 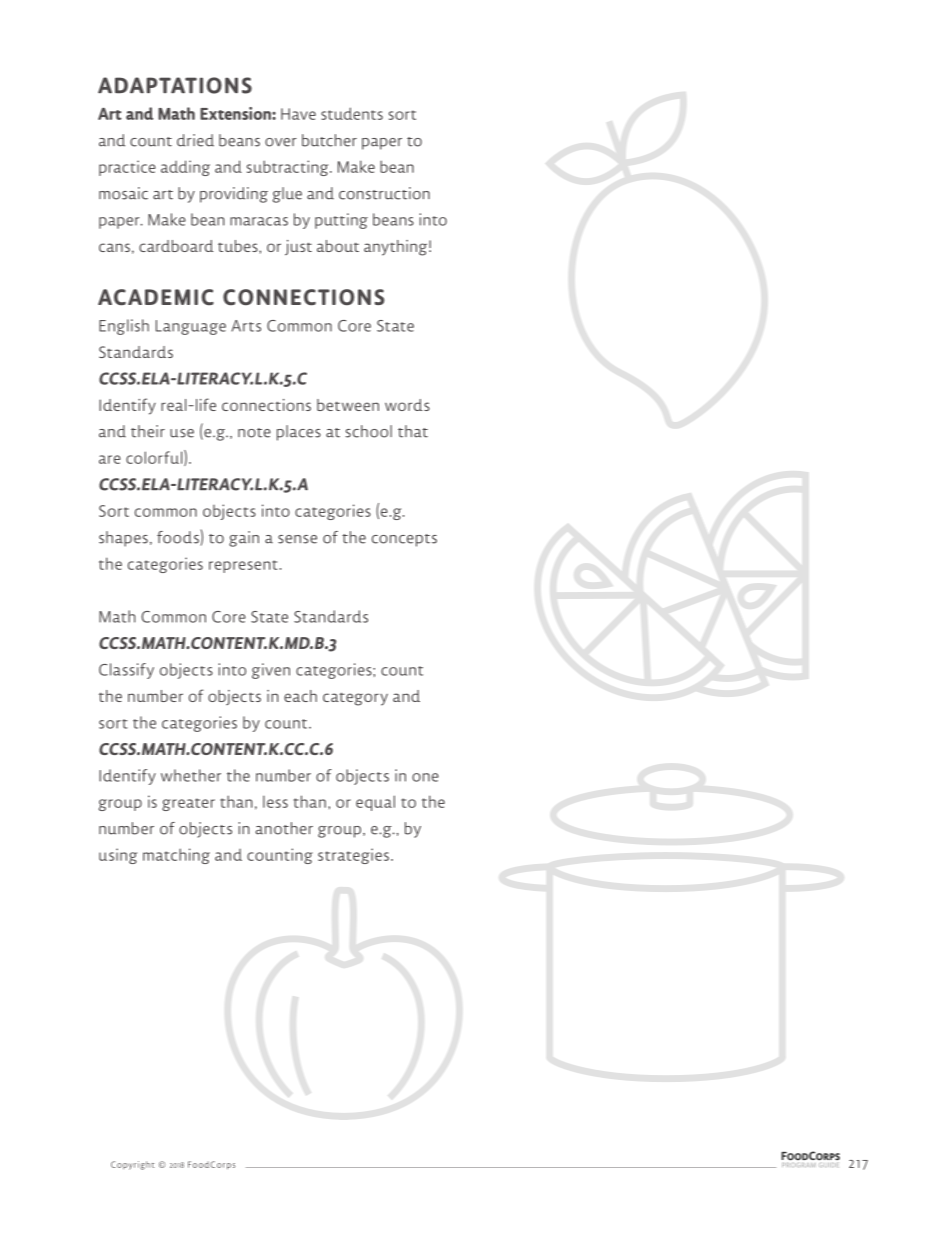 I want to click on matching, so click(x=176, y=856).
